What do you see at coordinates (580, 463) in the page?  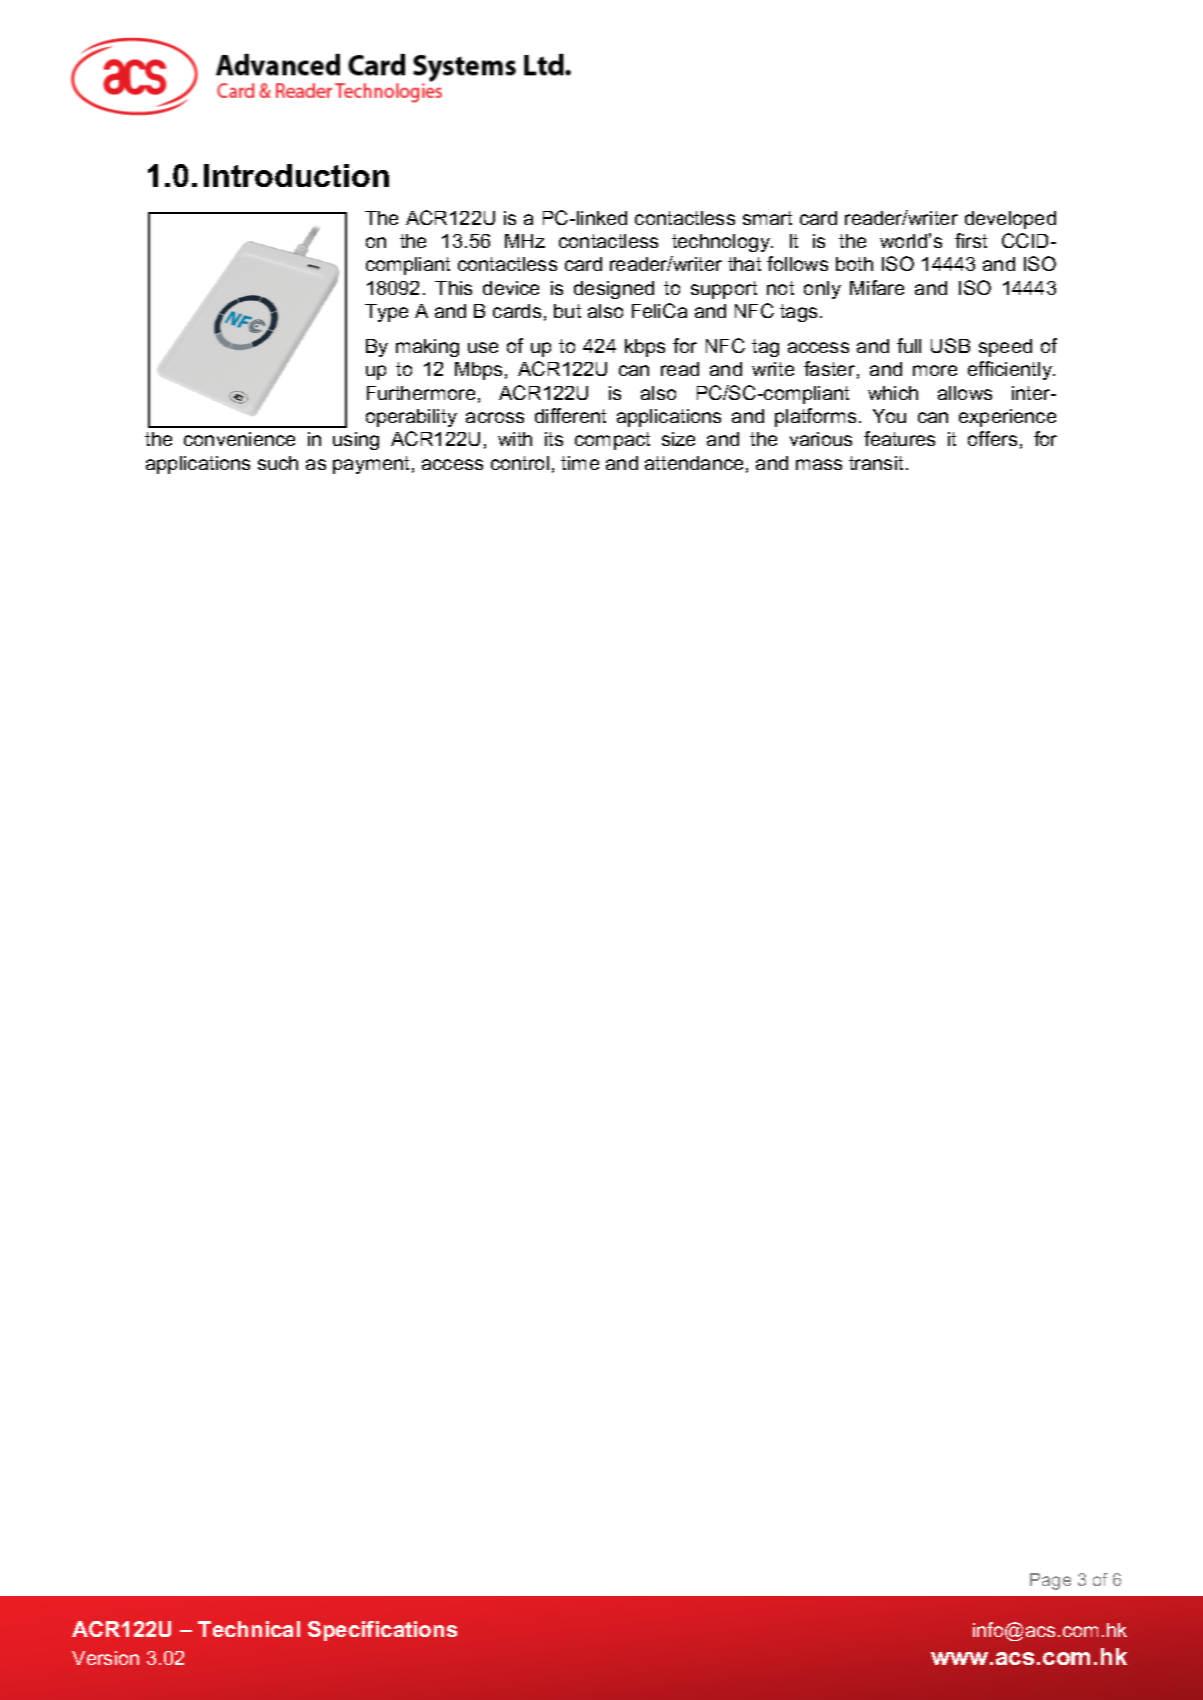 I see `time` at bounding box center [580, 463].
